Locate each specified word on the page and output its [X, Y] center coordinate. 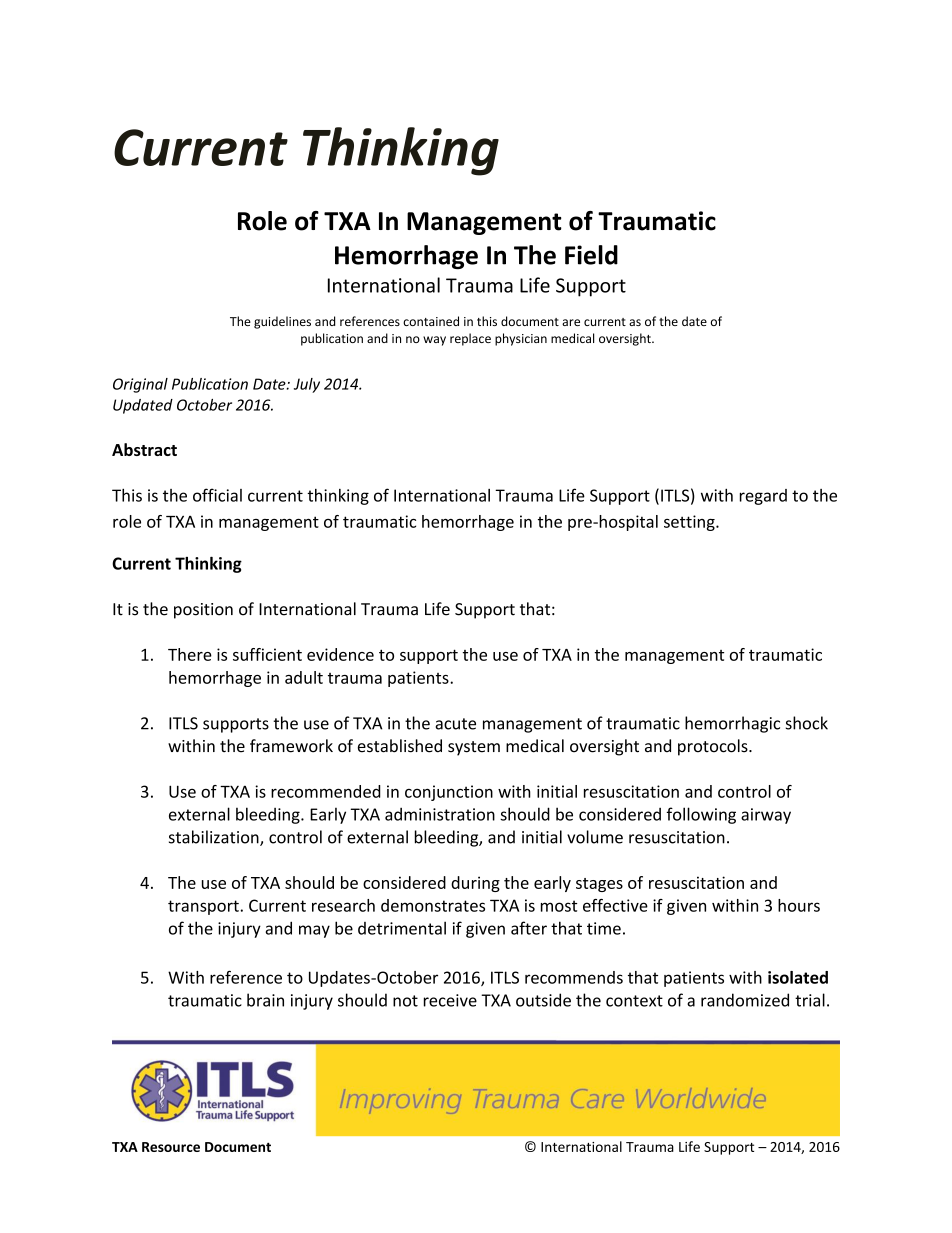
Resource [171, 1147]
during [475, 884]
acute [455, 724]
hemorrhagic [732, 724]
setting [690, 523]
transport [203, 907]
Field [591, 255]
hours [799, 905]
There [190, 654]
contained [431, 321]
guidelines [282, 322]
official [217, 495]
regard [763, 497]
